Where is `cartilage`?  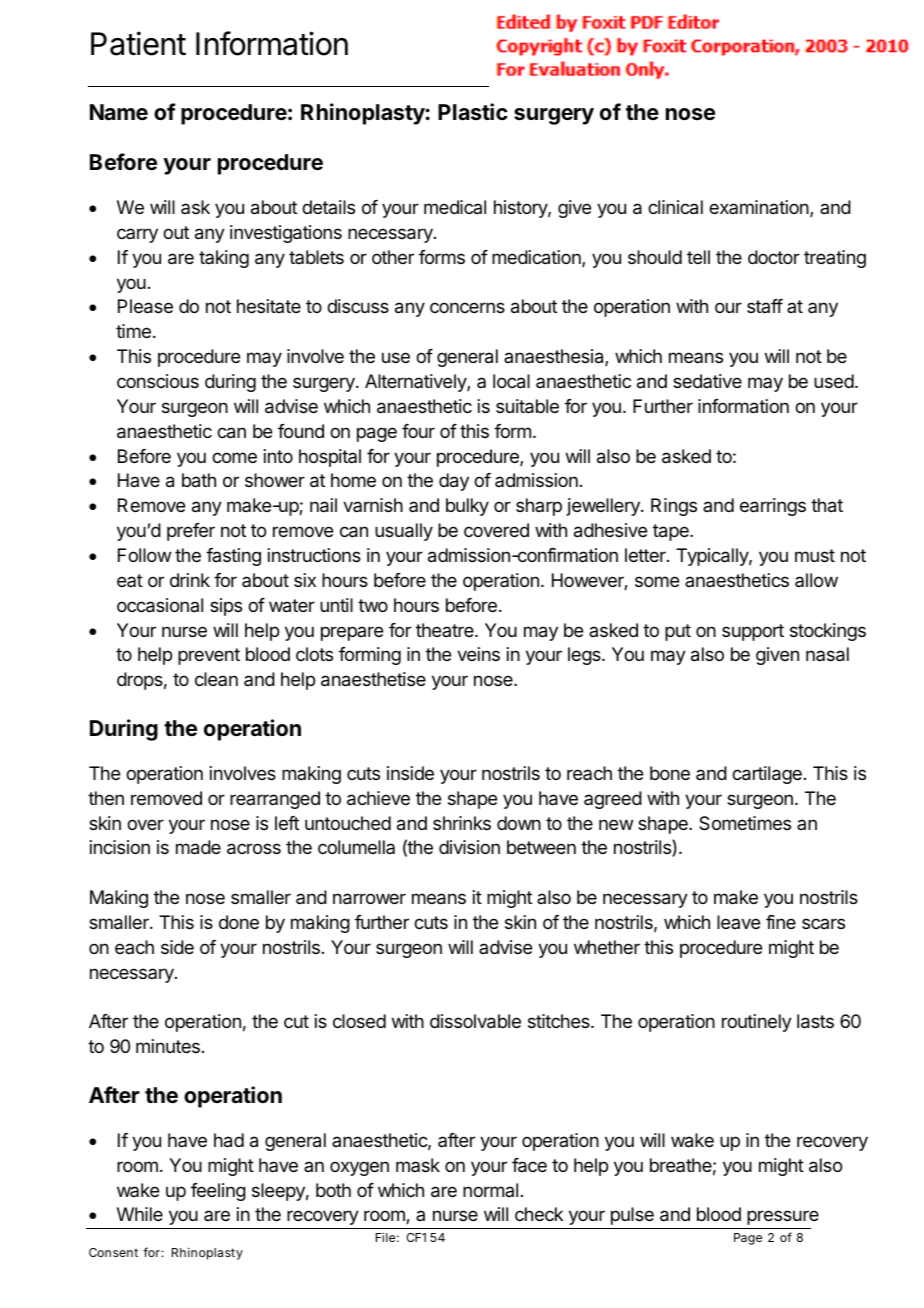
cartilage is located at coordinates (767, 775).
